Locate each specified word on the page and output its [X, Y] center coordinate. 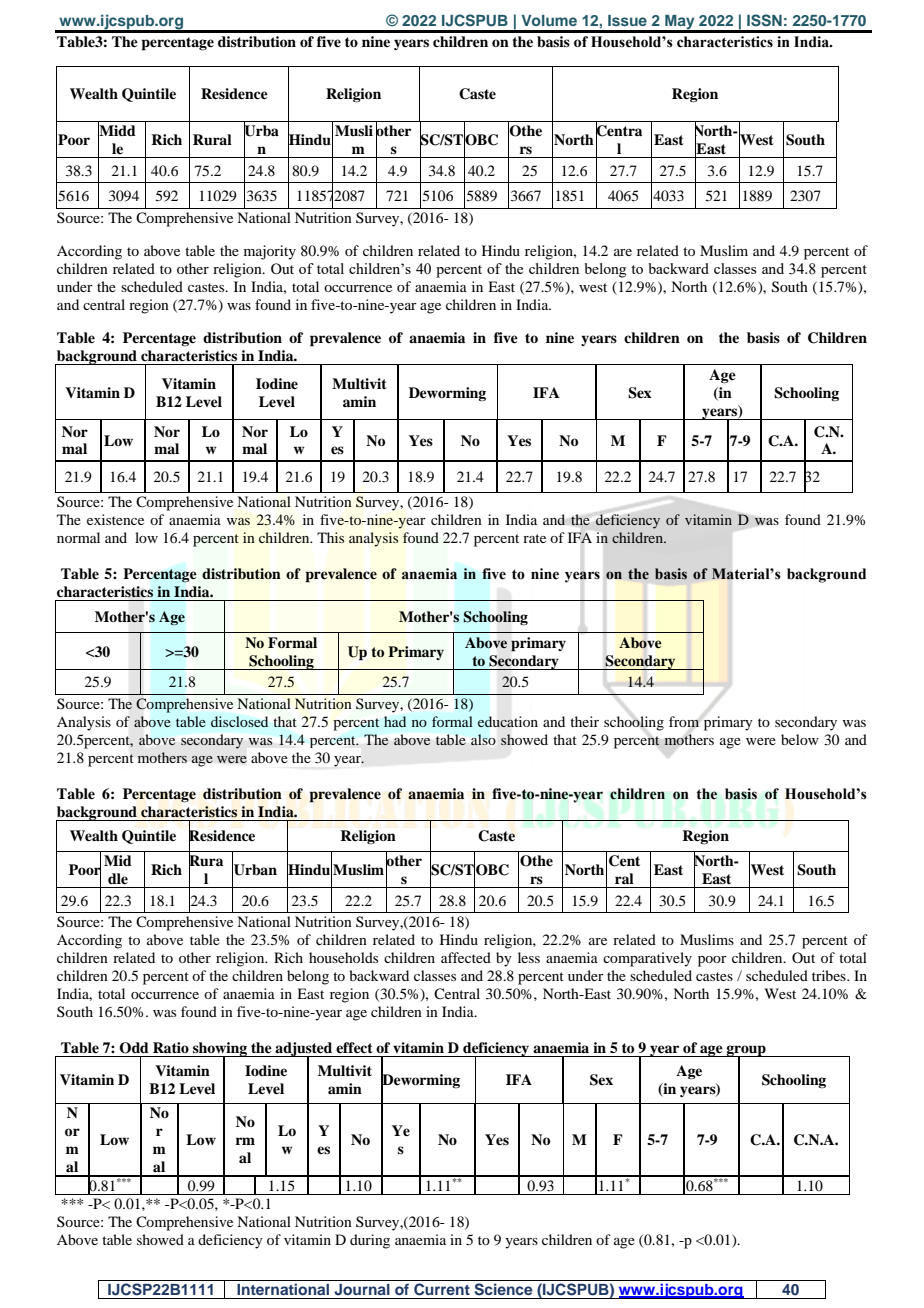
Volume [549, 20]
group [746, 1051]
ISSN [764, 20]
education [508, 722]
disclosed [239, 721]
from [684, 721]
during [370, 1241]
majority [270, 252]
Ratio [171, 1047]
